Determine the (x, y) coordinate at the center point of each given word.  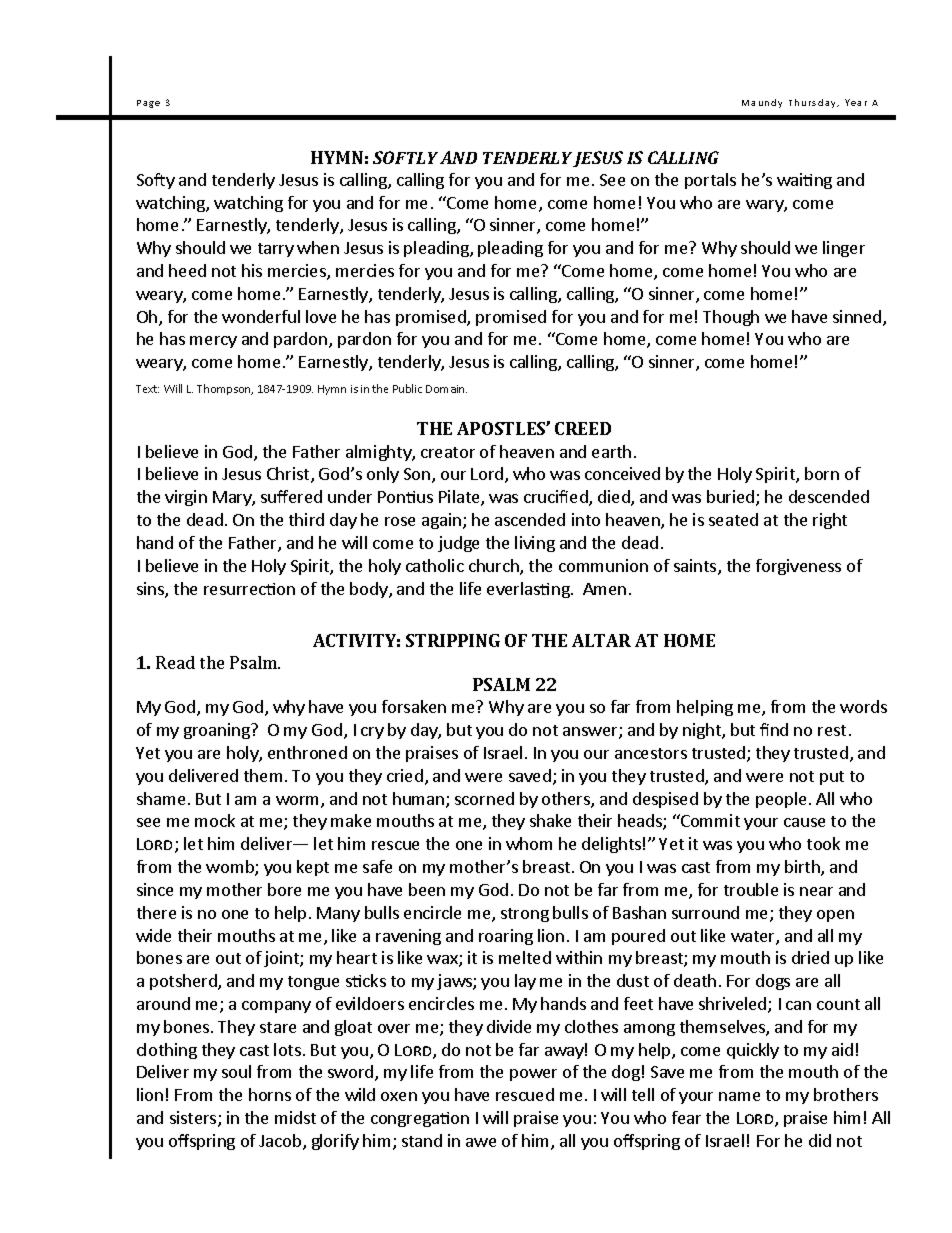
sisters (194, 1119)
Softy (156, 181)
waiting (804, 181)
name (739, 1096)
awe (481, 1142)
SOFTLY (405, 157)
